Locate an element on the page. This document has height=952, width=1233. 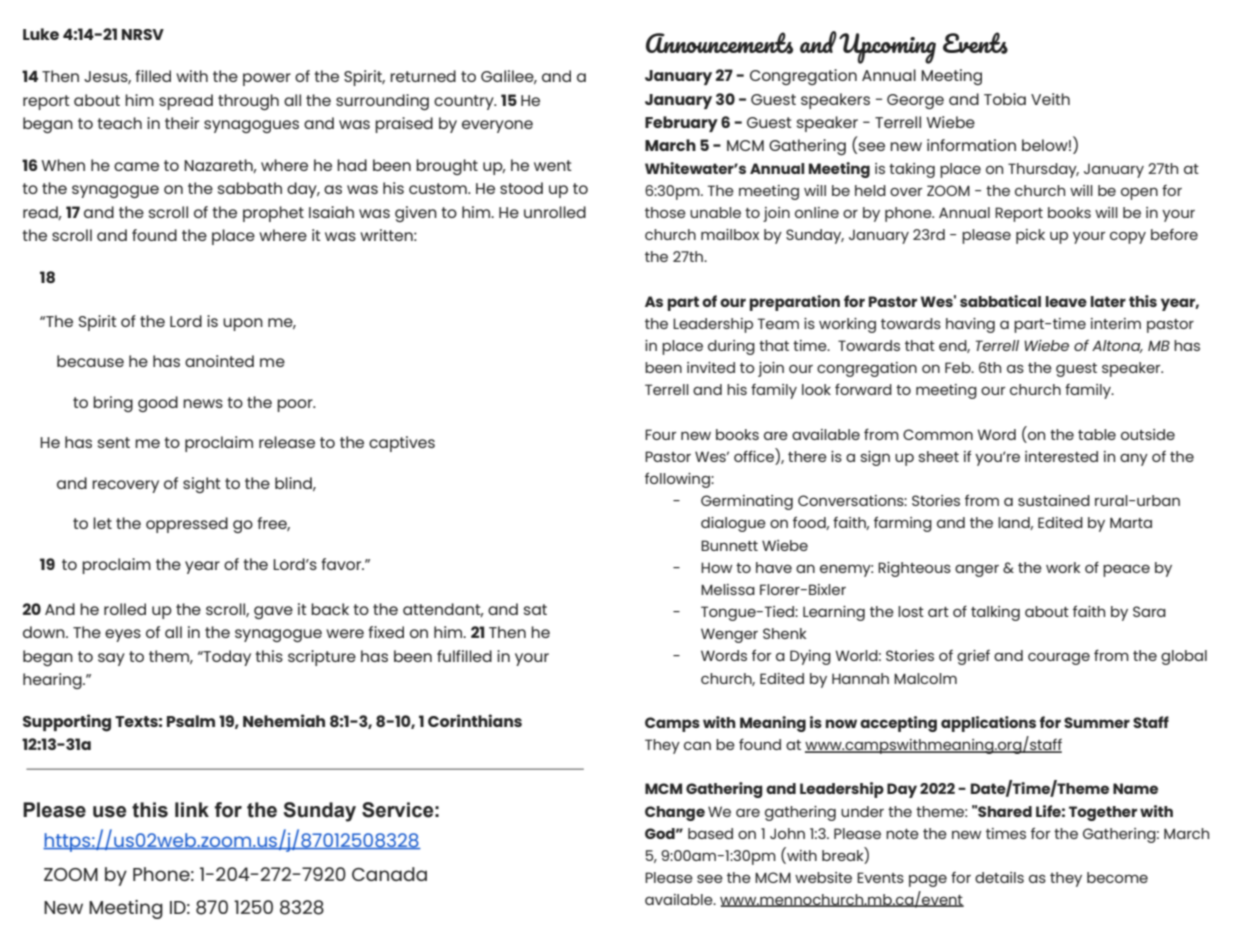
Announcements is located at coordinates (719, 43).
